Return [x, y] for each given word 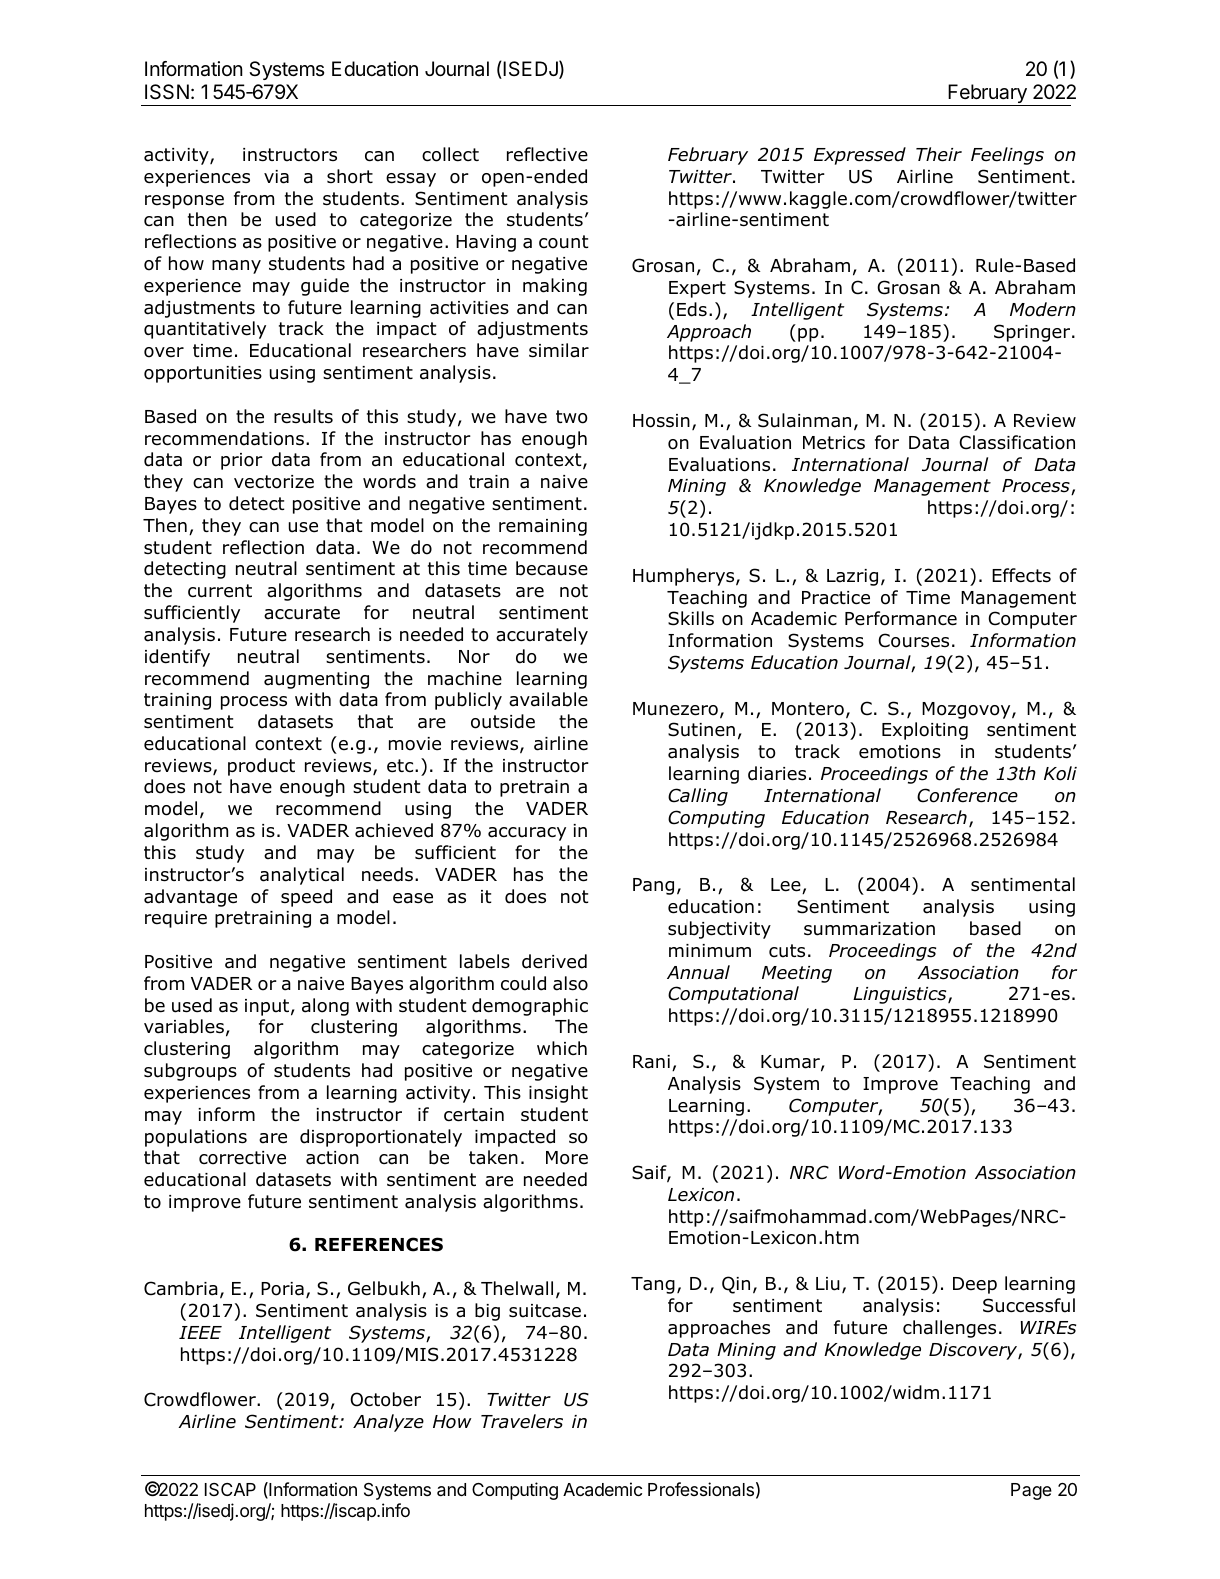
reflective [547, 154]
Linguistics [901, 995]
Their [939, 154]
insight [558, 1094]
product [261, 767]
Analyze [388, 1423]
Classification [1017, 442]
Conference [967, 795]
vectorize [274, 482]
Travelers [522, 1421]
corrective [242, 1158]
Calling [698, 797]
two [571, 417]
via [276, 177]
